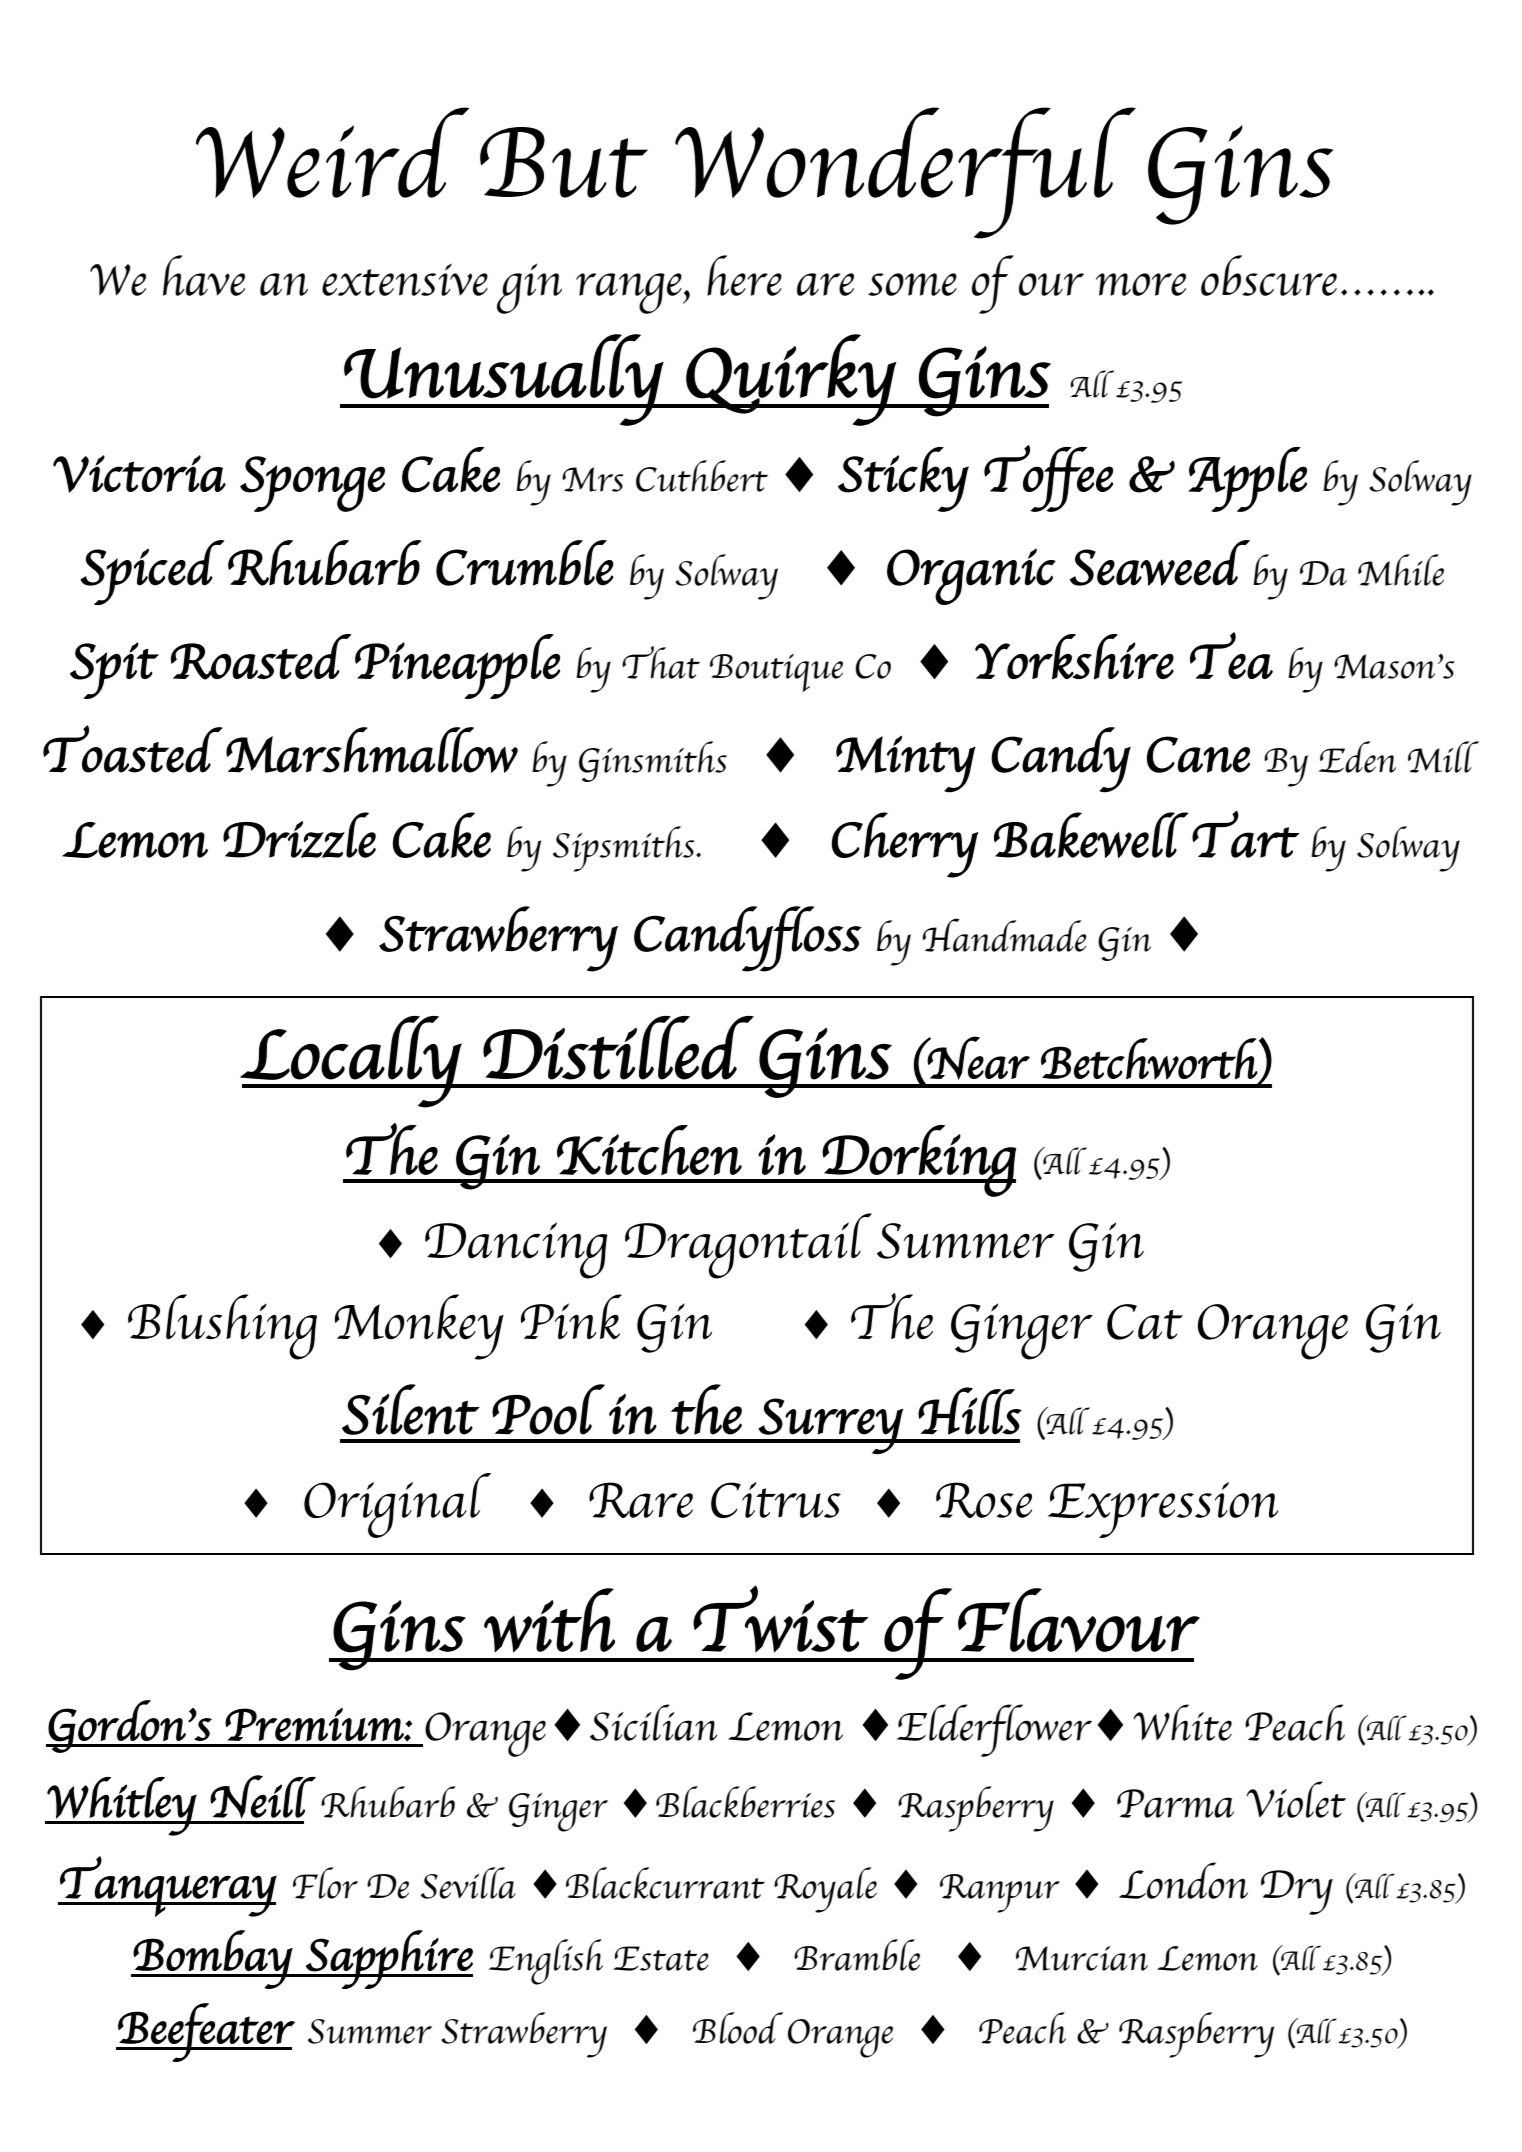 The image size is (1522, 2152). What do you see at coordinates (213, 1959) in the page?
I see `Bombay` at bounding box center [213, 1959].
